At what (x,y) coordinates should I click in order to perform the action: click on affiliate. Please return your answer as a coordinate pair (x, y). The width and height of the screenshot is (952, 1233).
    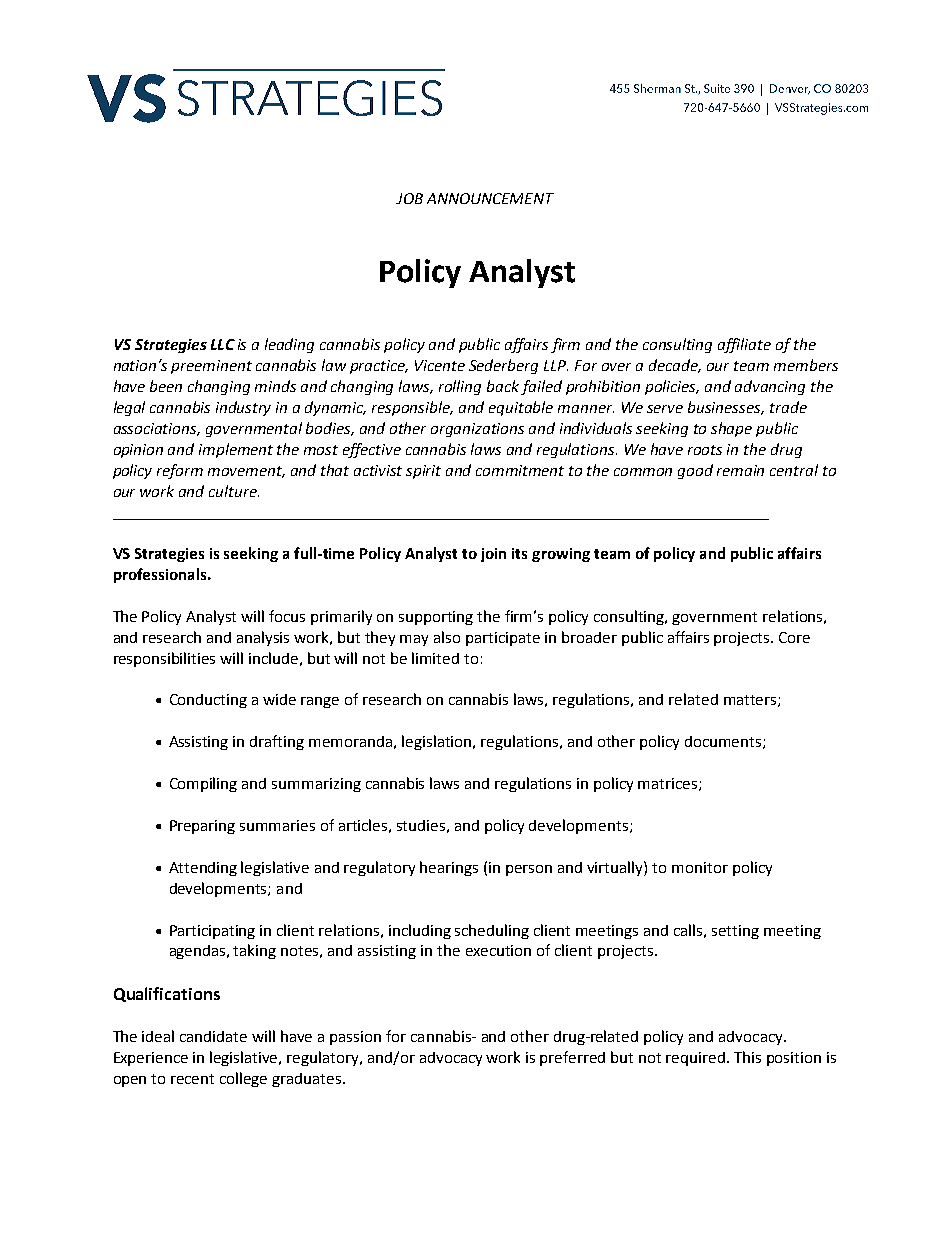
    Looking at the image, I should click on (744, 345).
